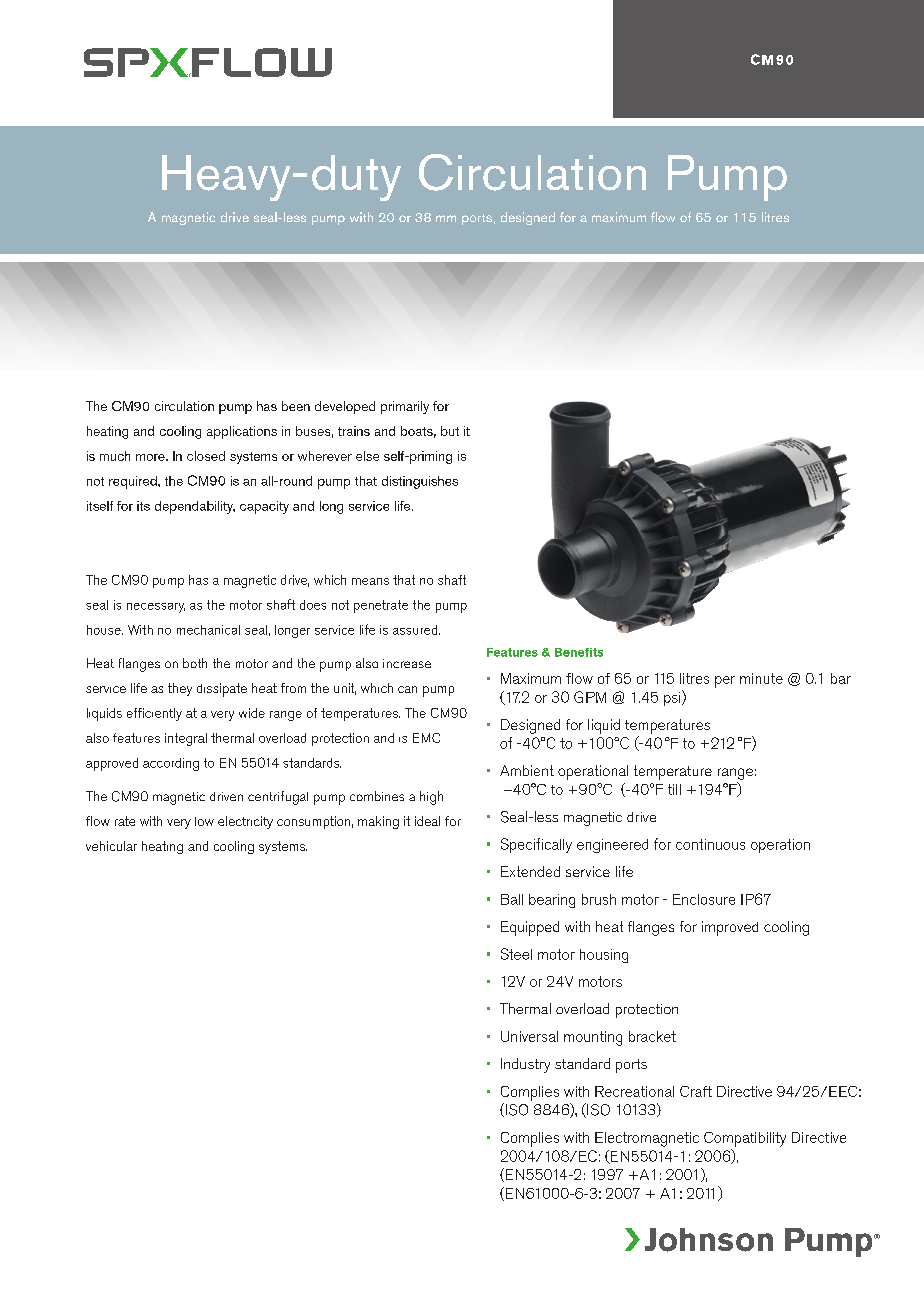 This page has width=924, height=1308. What do you see at coordinates (450, 431) in the page?
I see `but` at bounding box center [450, 431].
